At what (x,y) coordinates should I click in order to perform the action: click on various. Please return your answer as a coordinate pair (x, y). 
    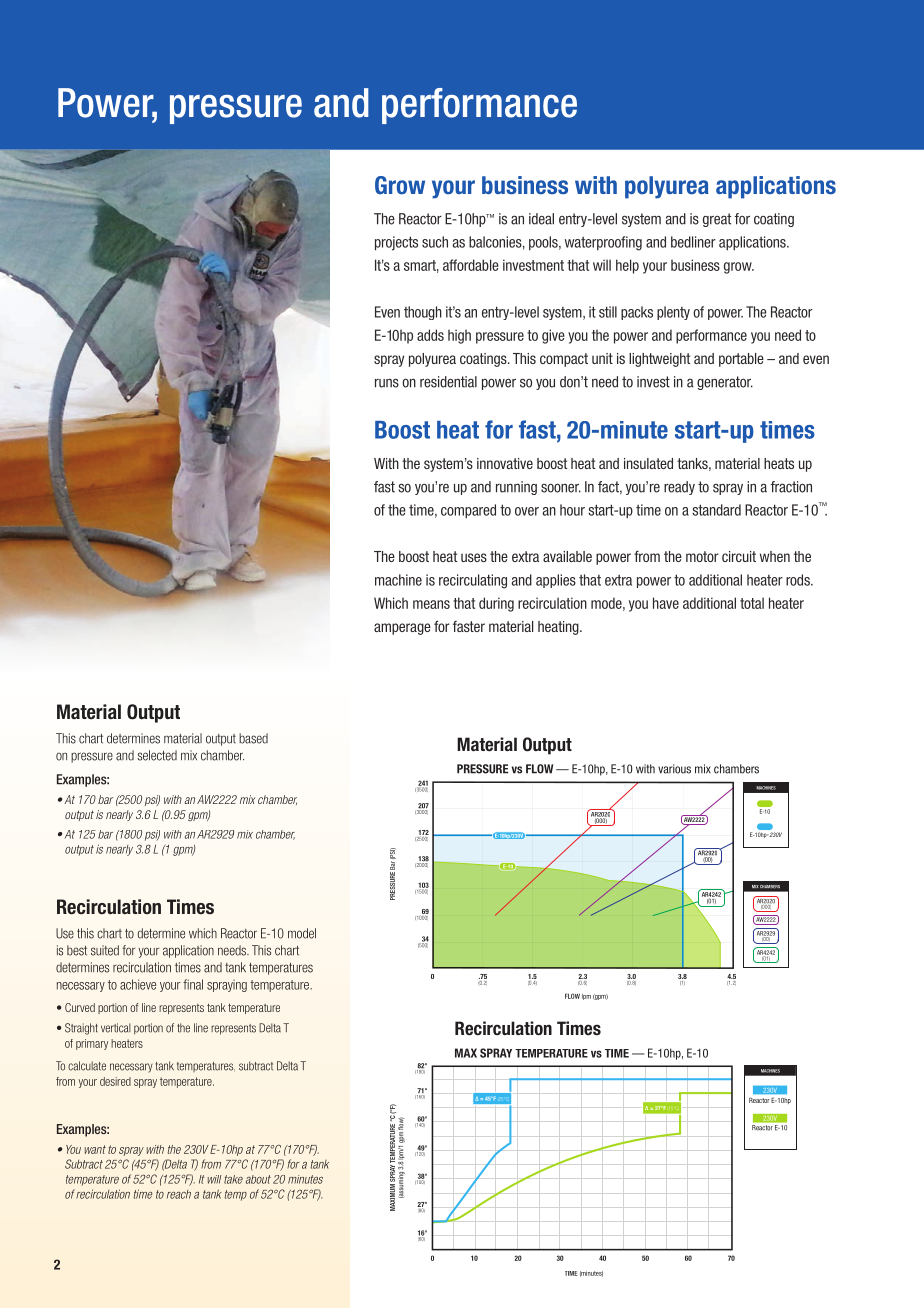
    Looking at the image, I should click on (674, 769).
